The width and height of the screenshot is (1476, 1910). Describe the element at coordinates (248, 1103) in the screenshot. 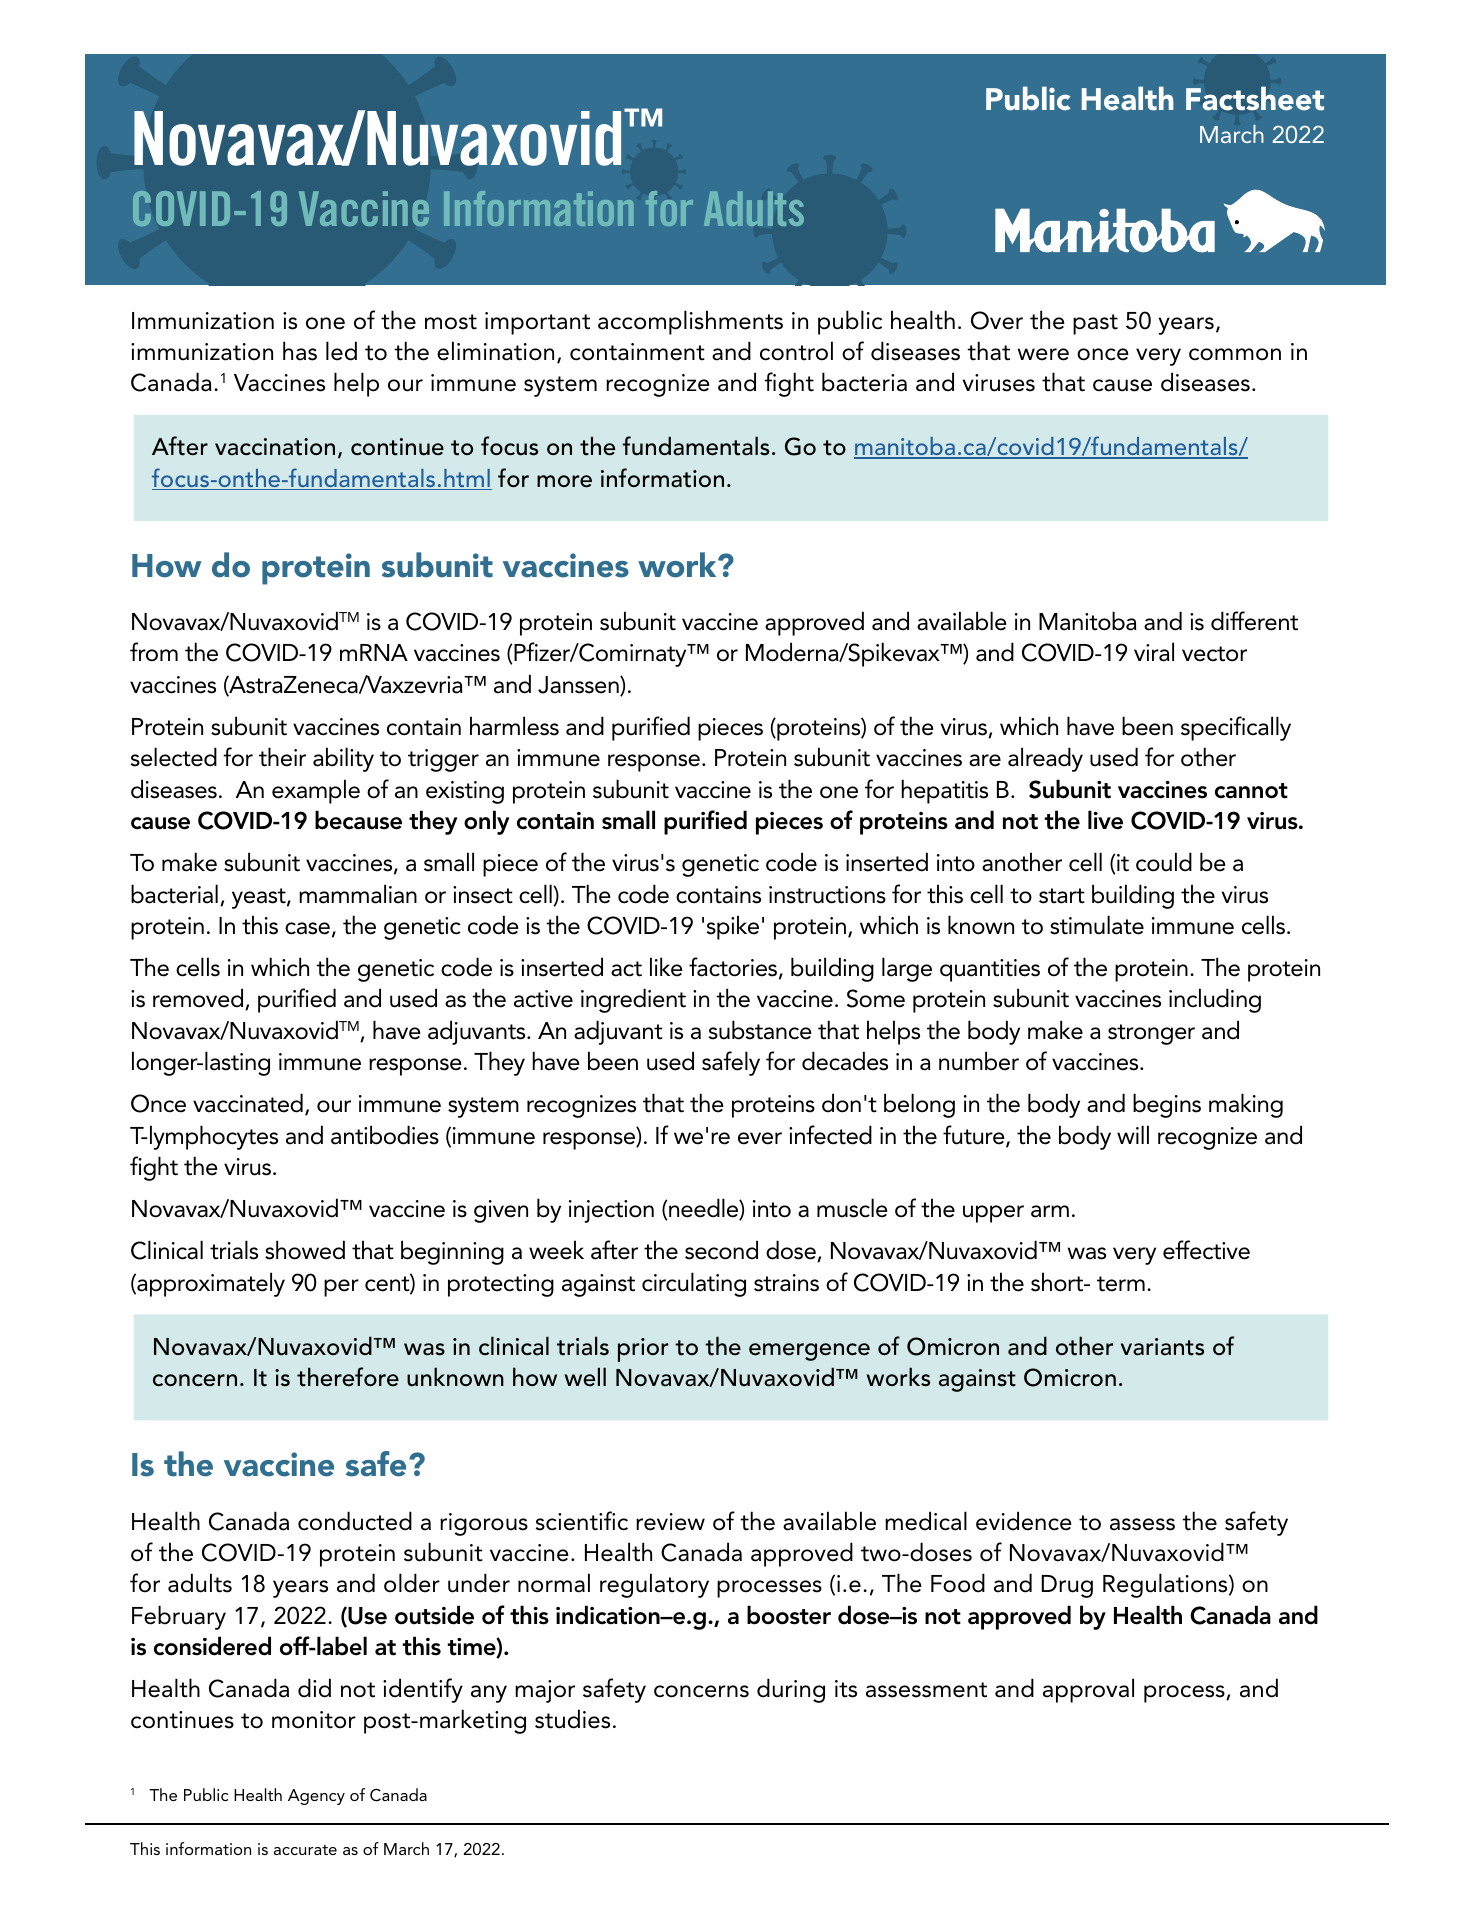

I see `vaccinated` at that location.
